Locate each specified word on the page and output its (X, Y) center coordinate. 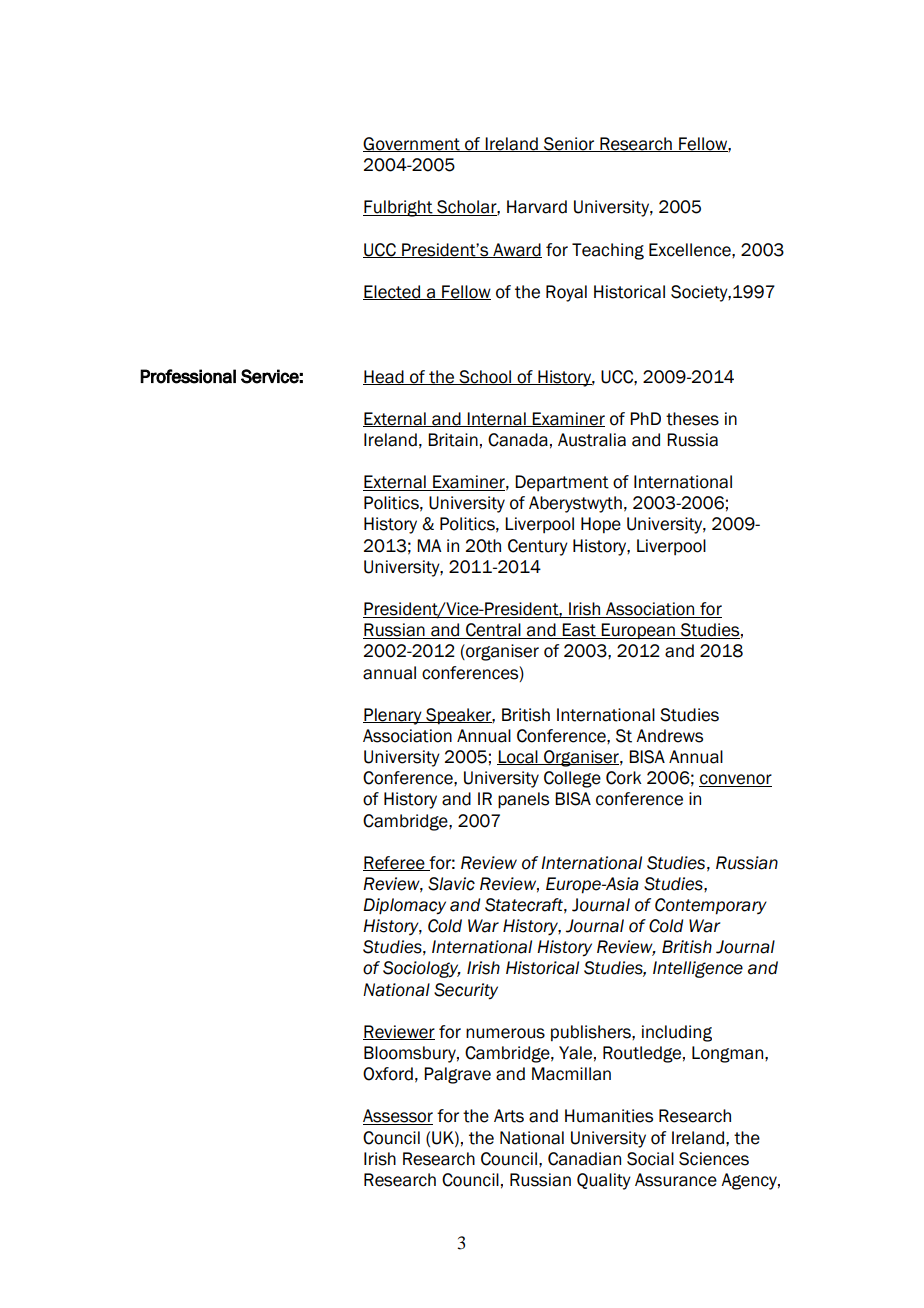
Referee (395, 863)
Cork (624, 778)
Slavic (451, 884)
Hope (601, 525)
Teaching (608, 251)
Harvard (537, 207)
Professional (188, 376)
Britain (453, 440)
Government (412, 144)
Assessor (398, 1117)
